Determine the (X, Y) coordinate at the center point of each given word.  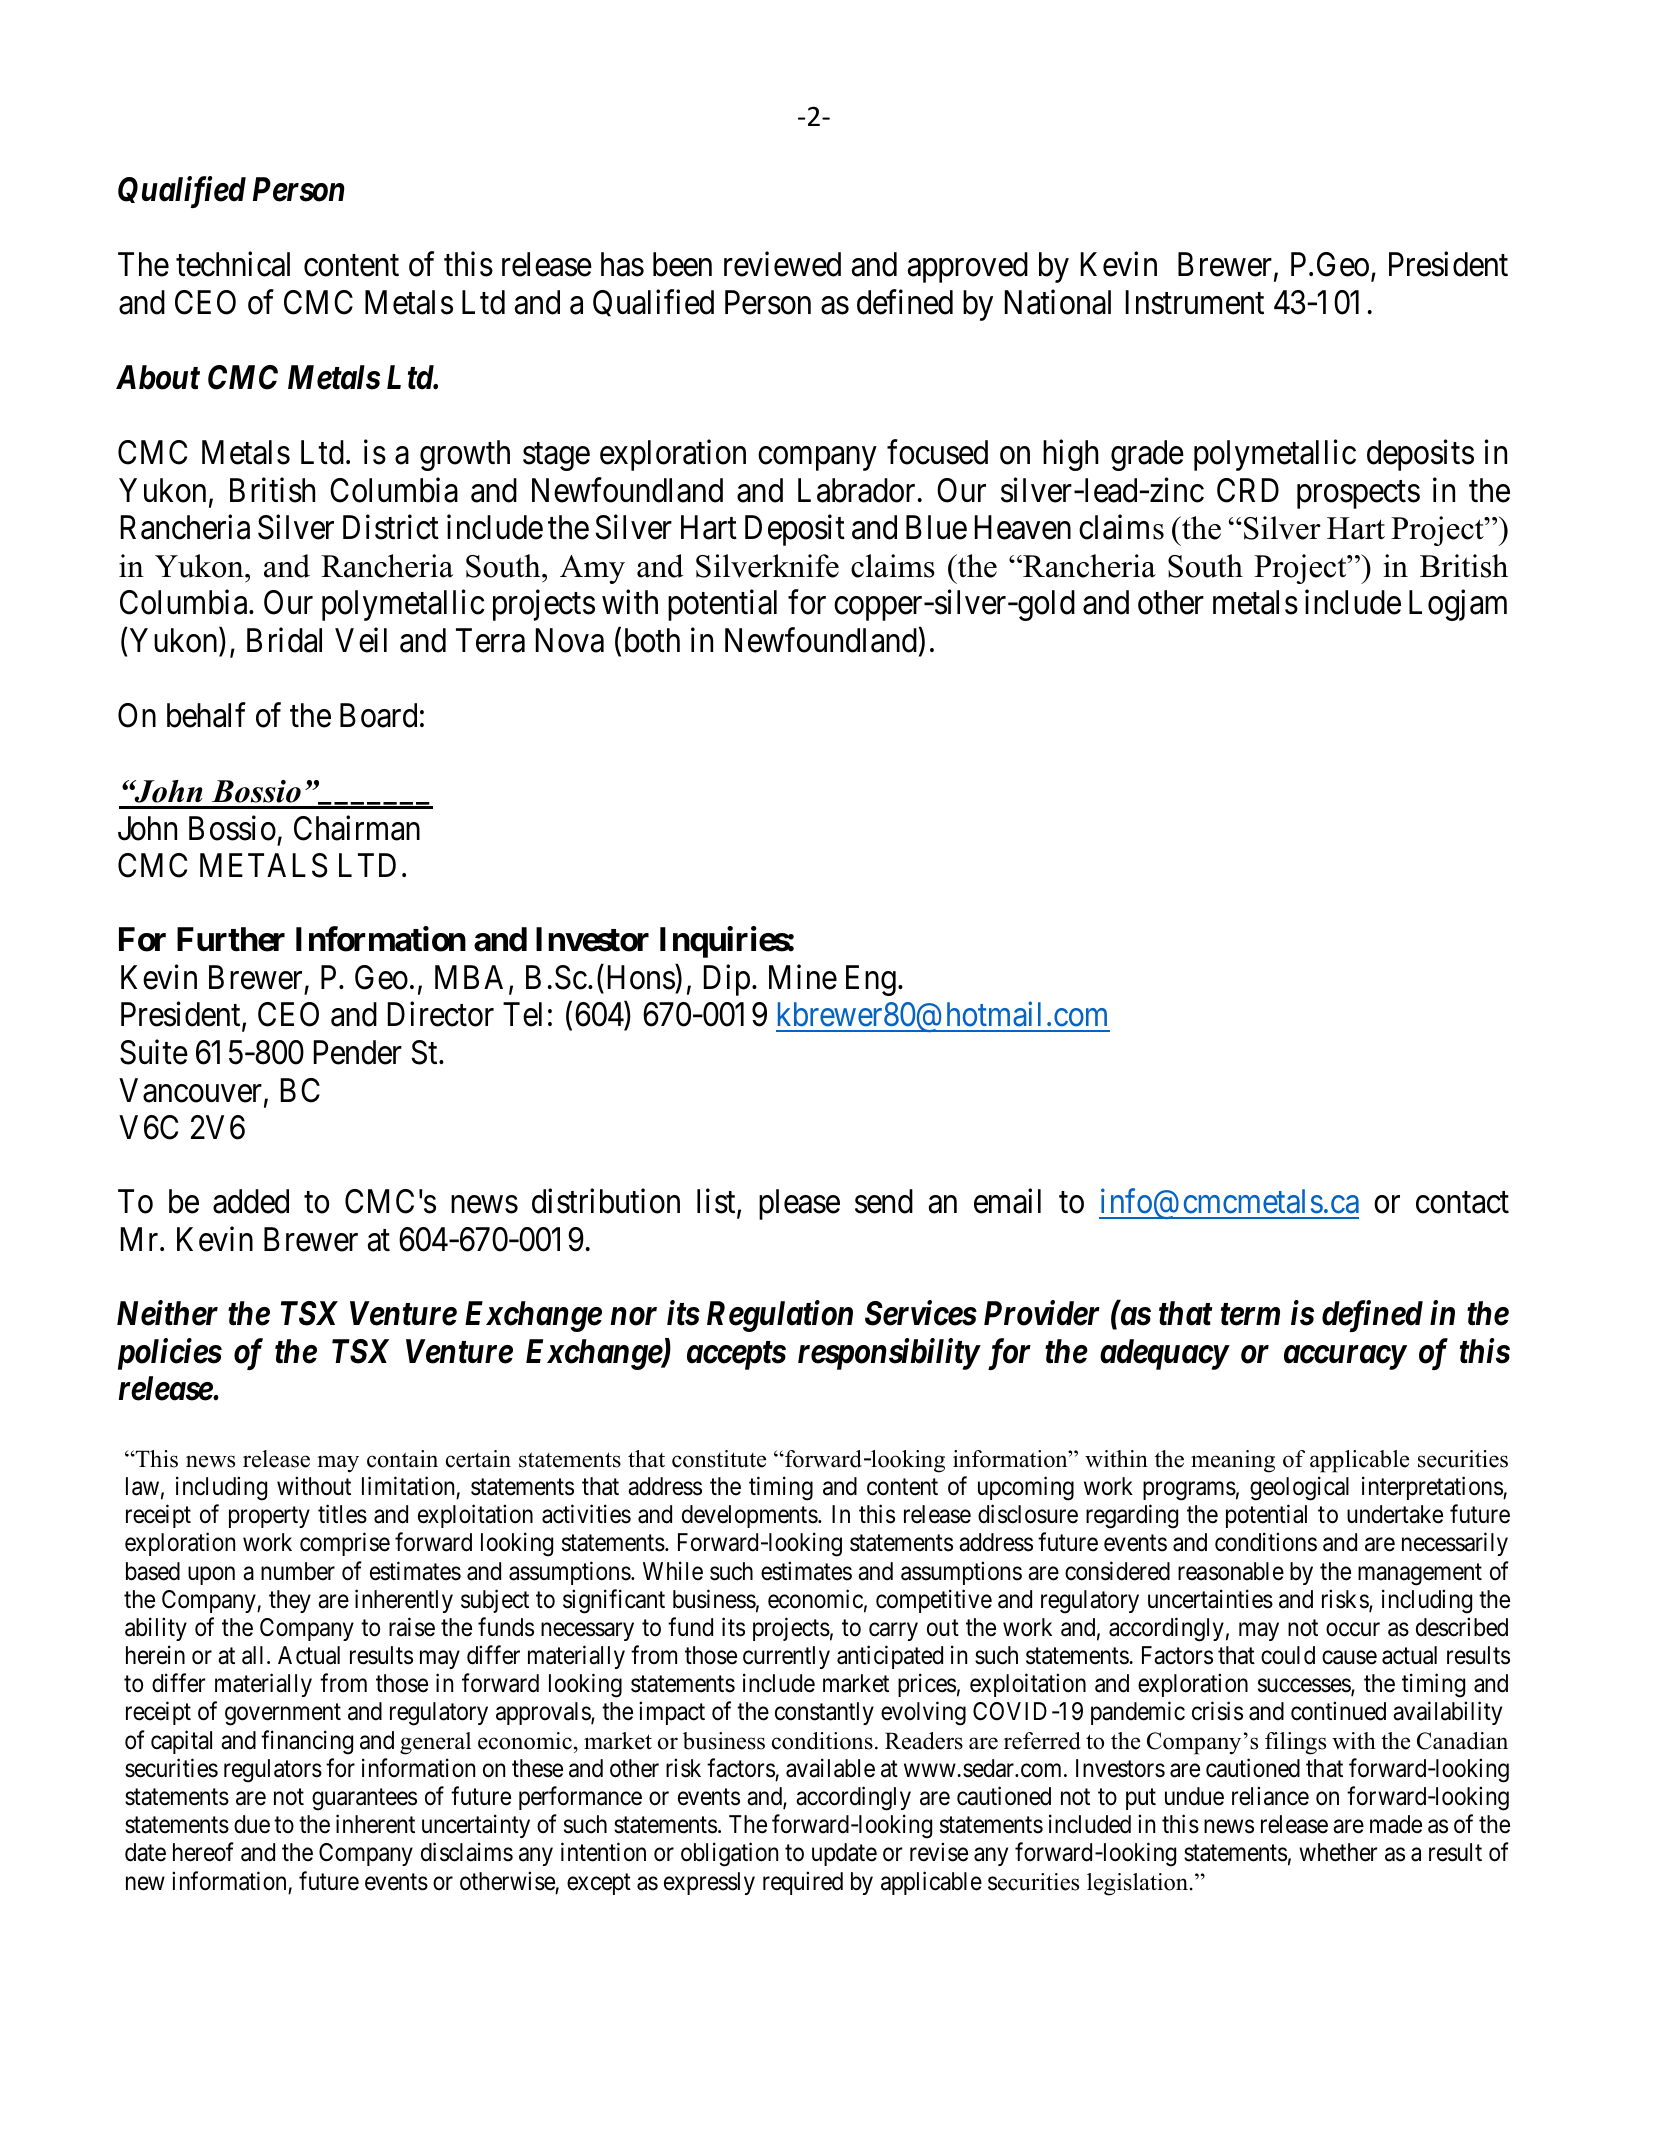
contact (1462, 1203)
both (652, 640)
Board (378, 715)
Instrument (1195, 302)
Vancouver (192, 1091)
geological (1299, 1488)
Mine (803, 977)
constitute (719, 1459)
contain (402, 1459)
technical (233, 264)
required (803, 1883)
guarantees (364, 1800)
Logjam (1458, 605)
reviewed (782, 264)
